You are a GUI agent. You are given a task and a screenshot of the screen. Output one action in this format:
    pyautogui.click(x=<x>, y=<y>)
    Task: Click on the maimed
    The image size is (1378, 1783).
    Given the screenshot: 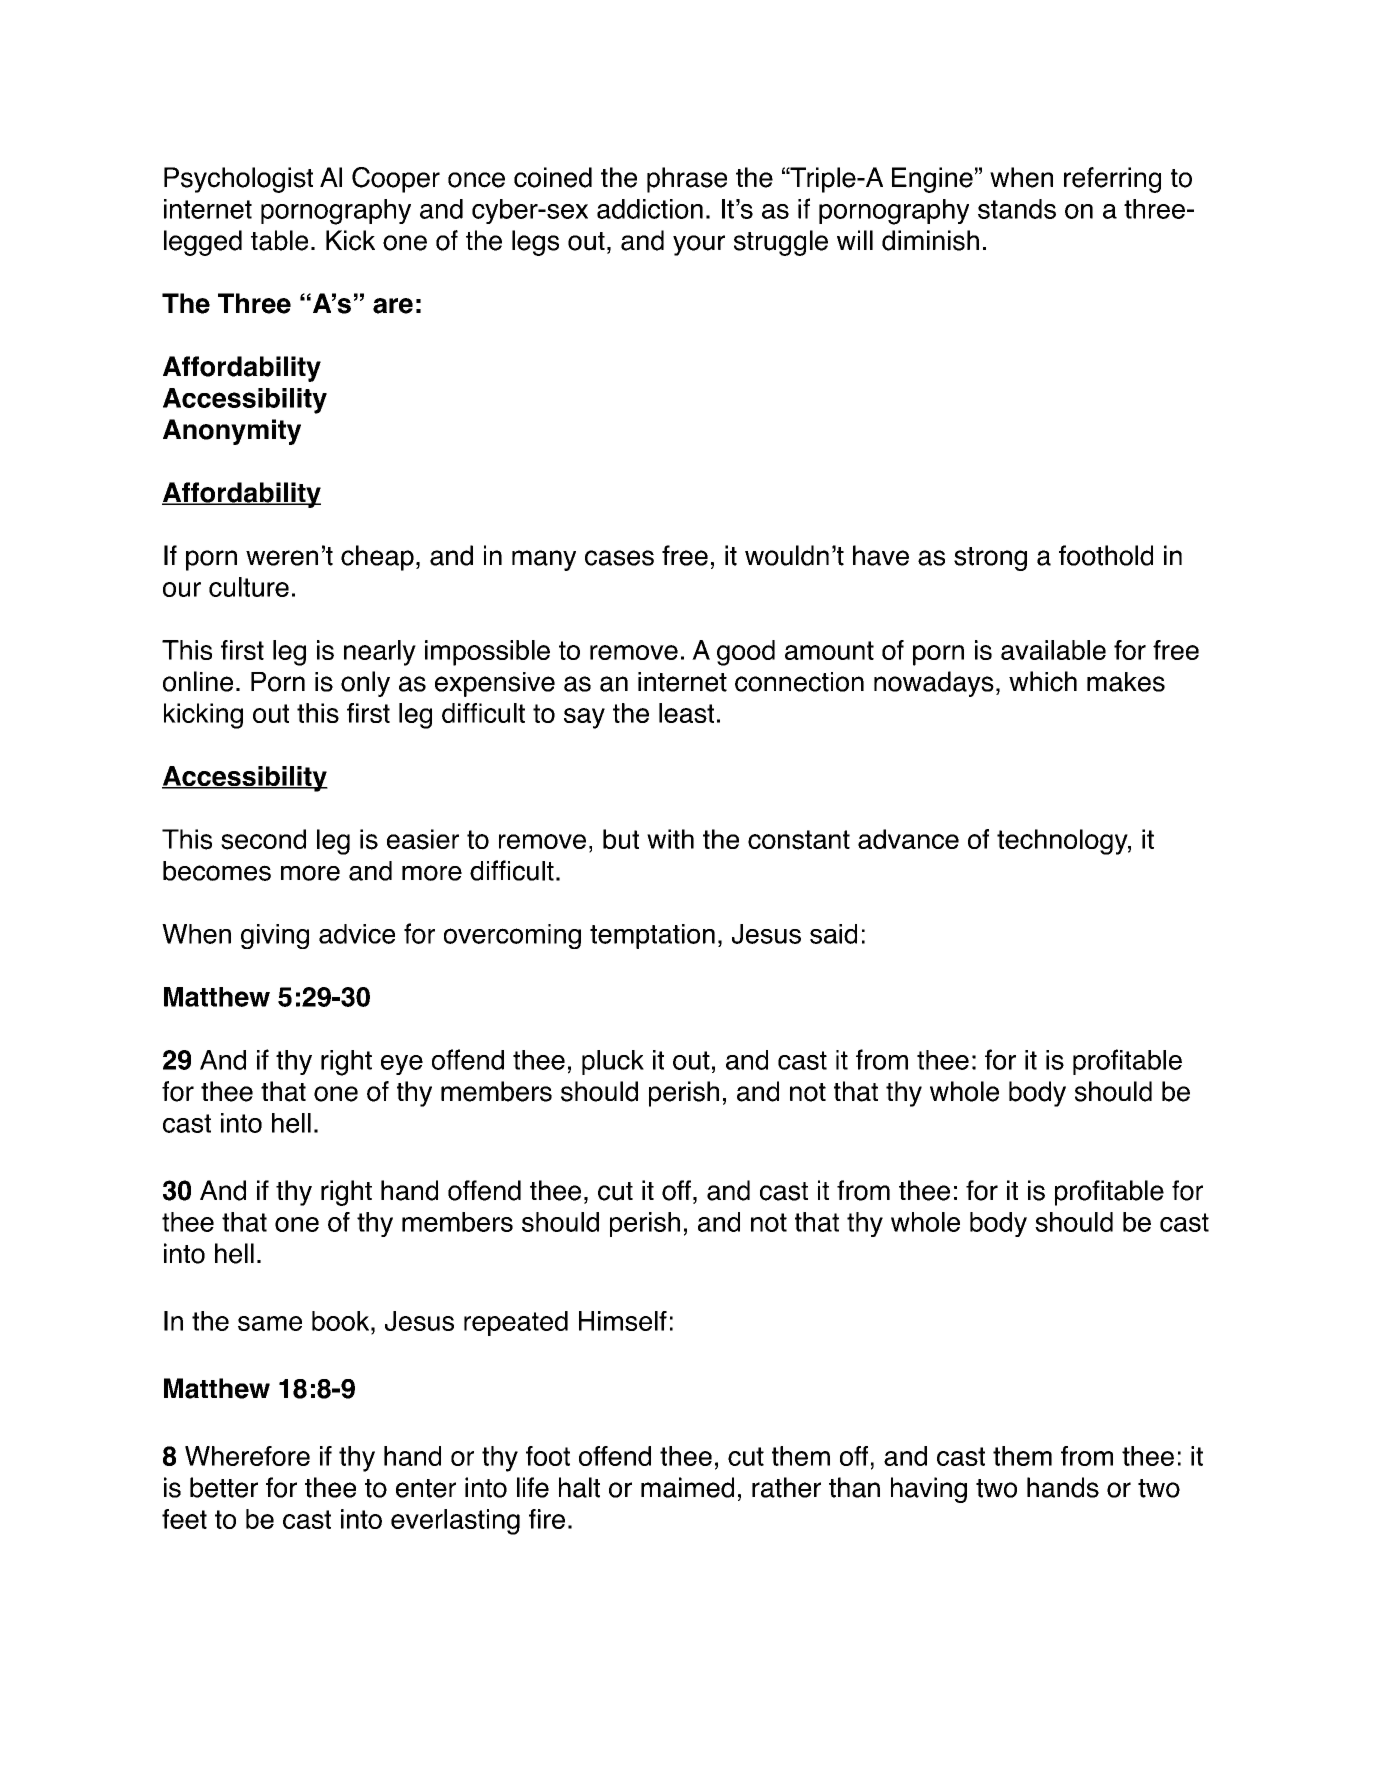 What is the action you would take?
    pyautogui.click(x=687, y=1487)
